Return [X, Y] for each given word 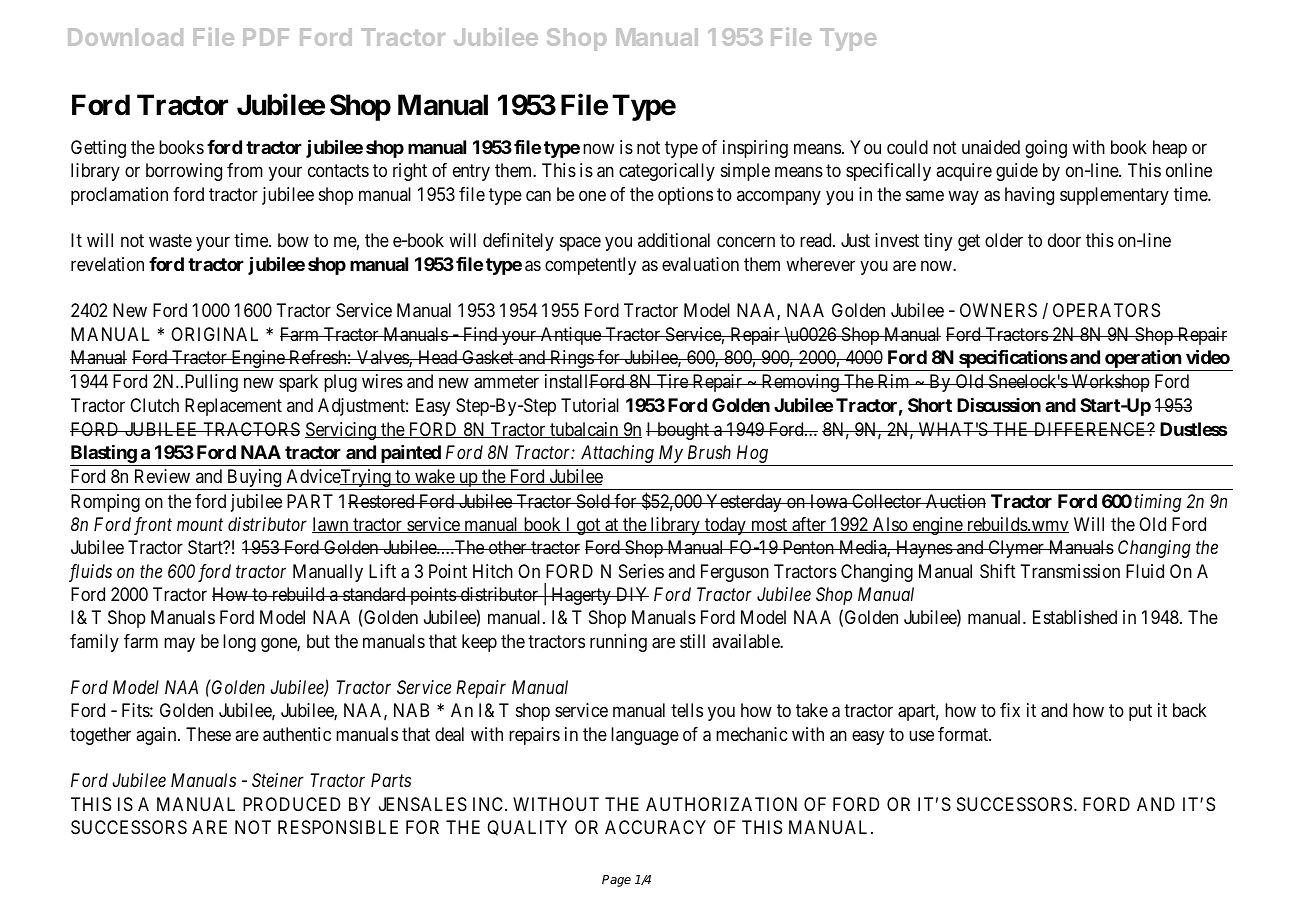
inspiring [755, 149]
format [964, 734]
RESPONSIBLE [338, 827]
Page [616, 881]
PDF [266, 37]
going [1046, 149]
